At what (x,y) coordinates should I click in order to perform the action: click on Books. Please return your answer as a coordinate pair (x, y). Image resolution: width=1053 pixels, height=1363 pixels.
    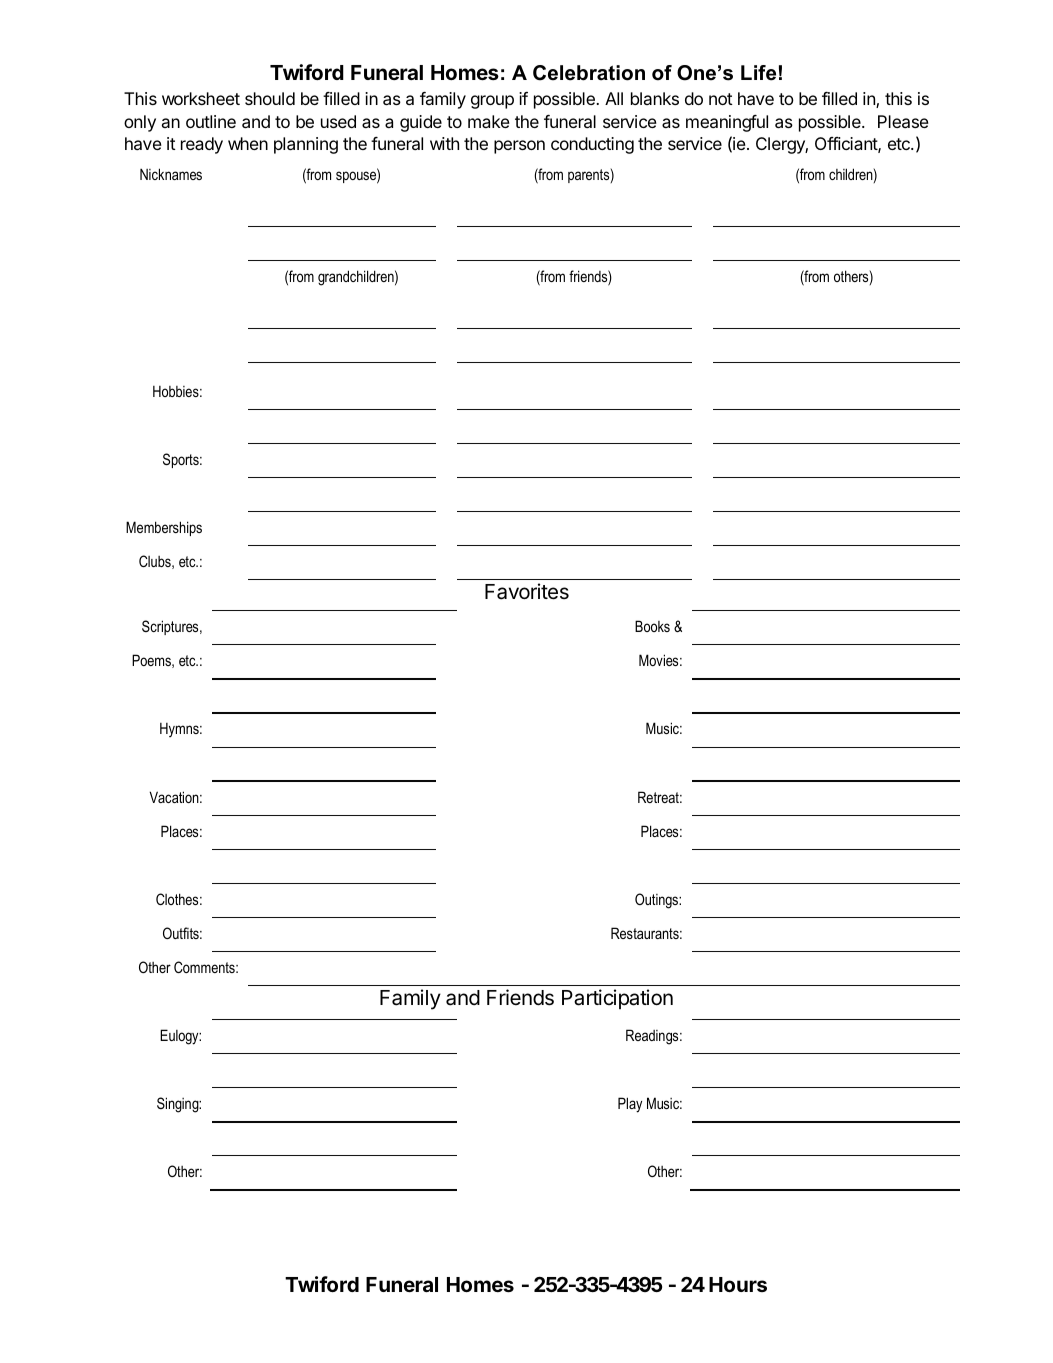
    Looking at the image, I should click on (652, 626).
